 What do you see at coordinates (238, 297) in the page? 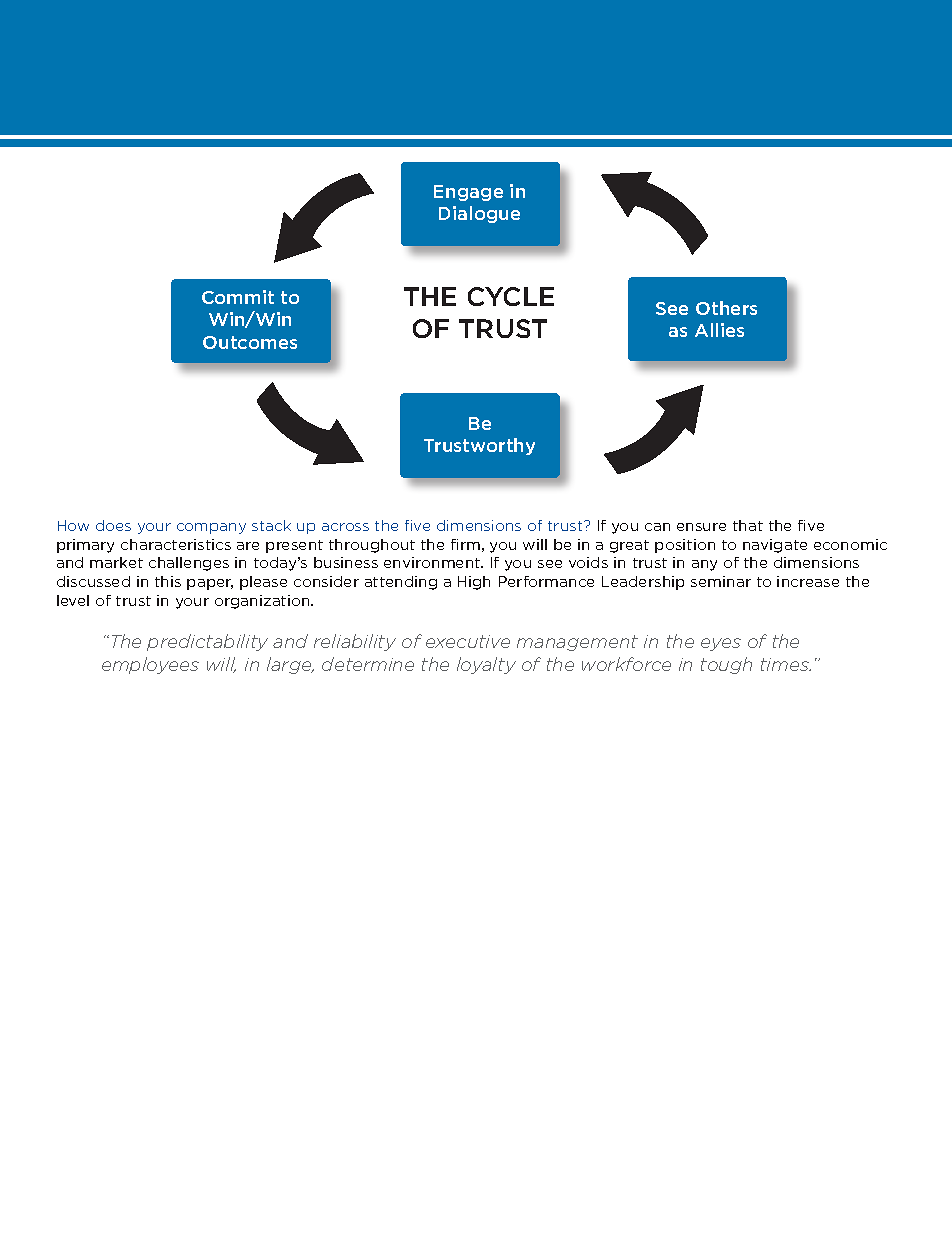
I see `Commit` at bounding box center [238, 297].
